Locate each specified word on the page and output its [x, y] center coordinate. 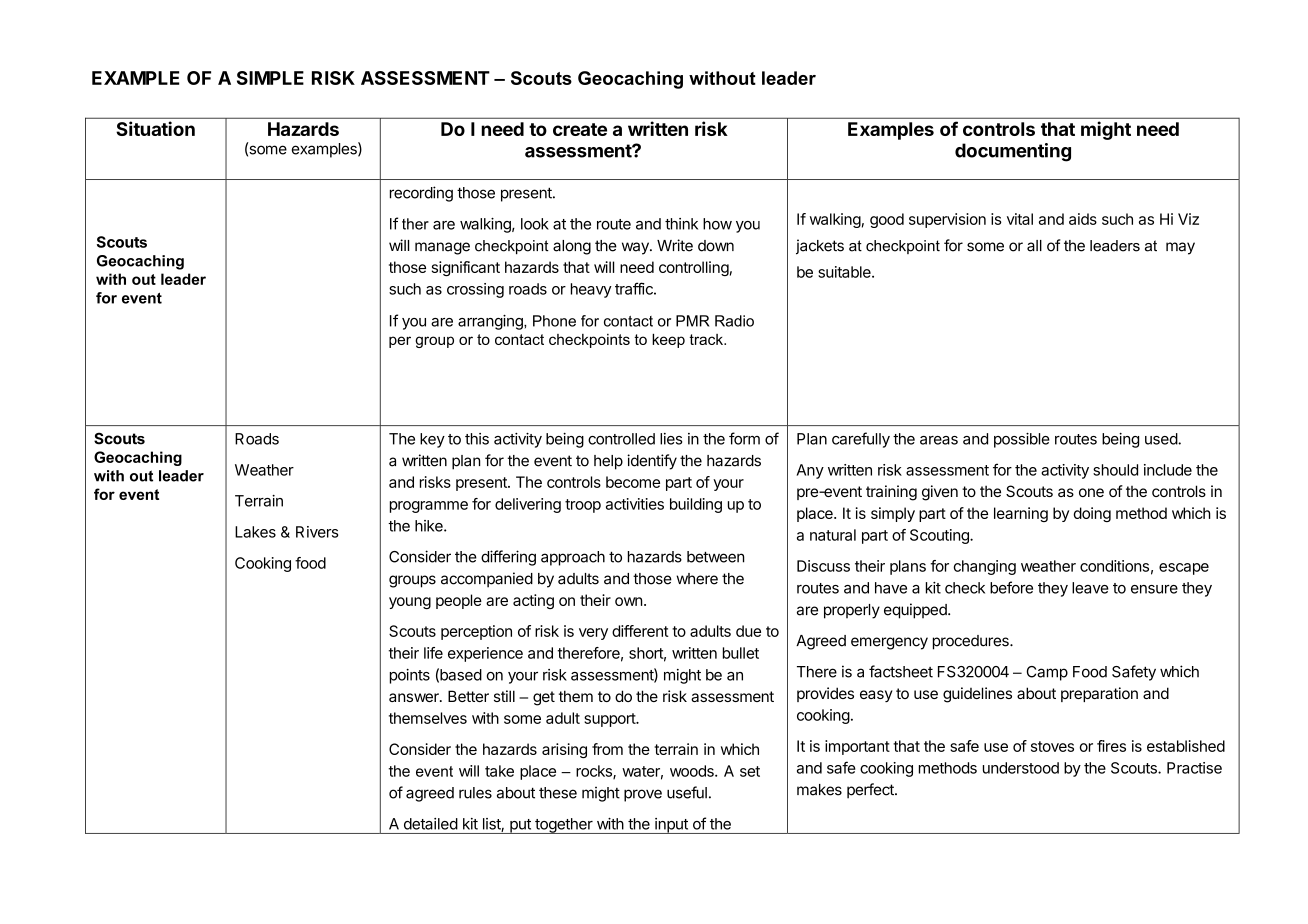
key [432, 440]
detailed [431, 824]
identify [652, 462]
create [580, 129]
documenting [1013, 152]
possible [1022, 440]
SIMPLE [270, 78]
